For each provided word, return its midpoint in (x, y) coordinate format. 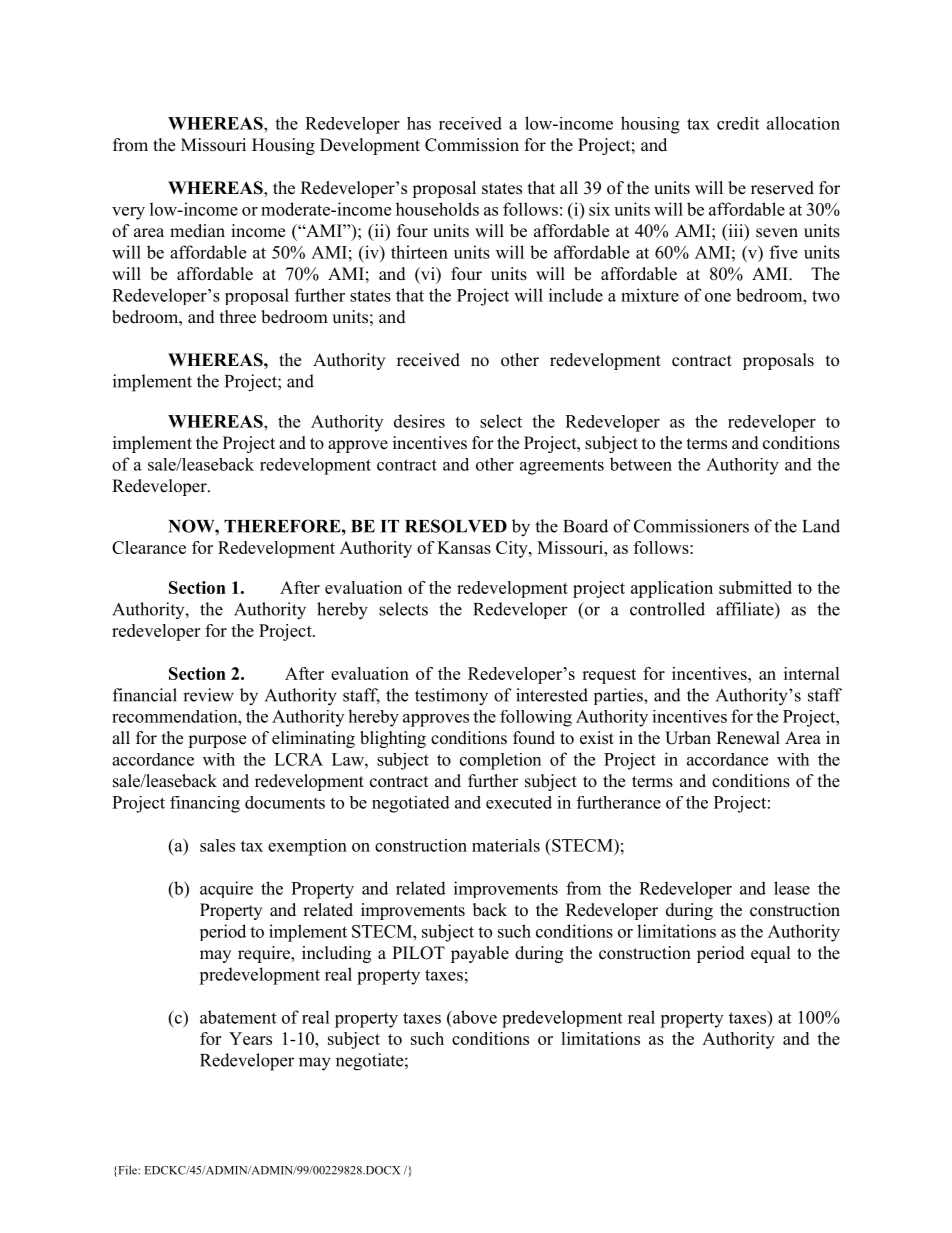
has (419, 123)
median (197, 231)
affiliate (746, 609)
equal (771, 954)
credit (738, 123)
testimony (451, 697)
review (208, 695)
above (474, 1017)
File (127, 1171)
